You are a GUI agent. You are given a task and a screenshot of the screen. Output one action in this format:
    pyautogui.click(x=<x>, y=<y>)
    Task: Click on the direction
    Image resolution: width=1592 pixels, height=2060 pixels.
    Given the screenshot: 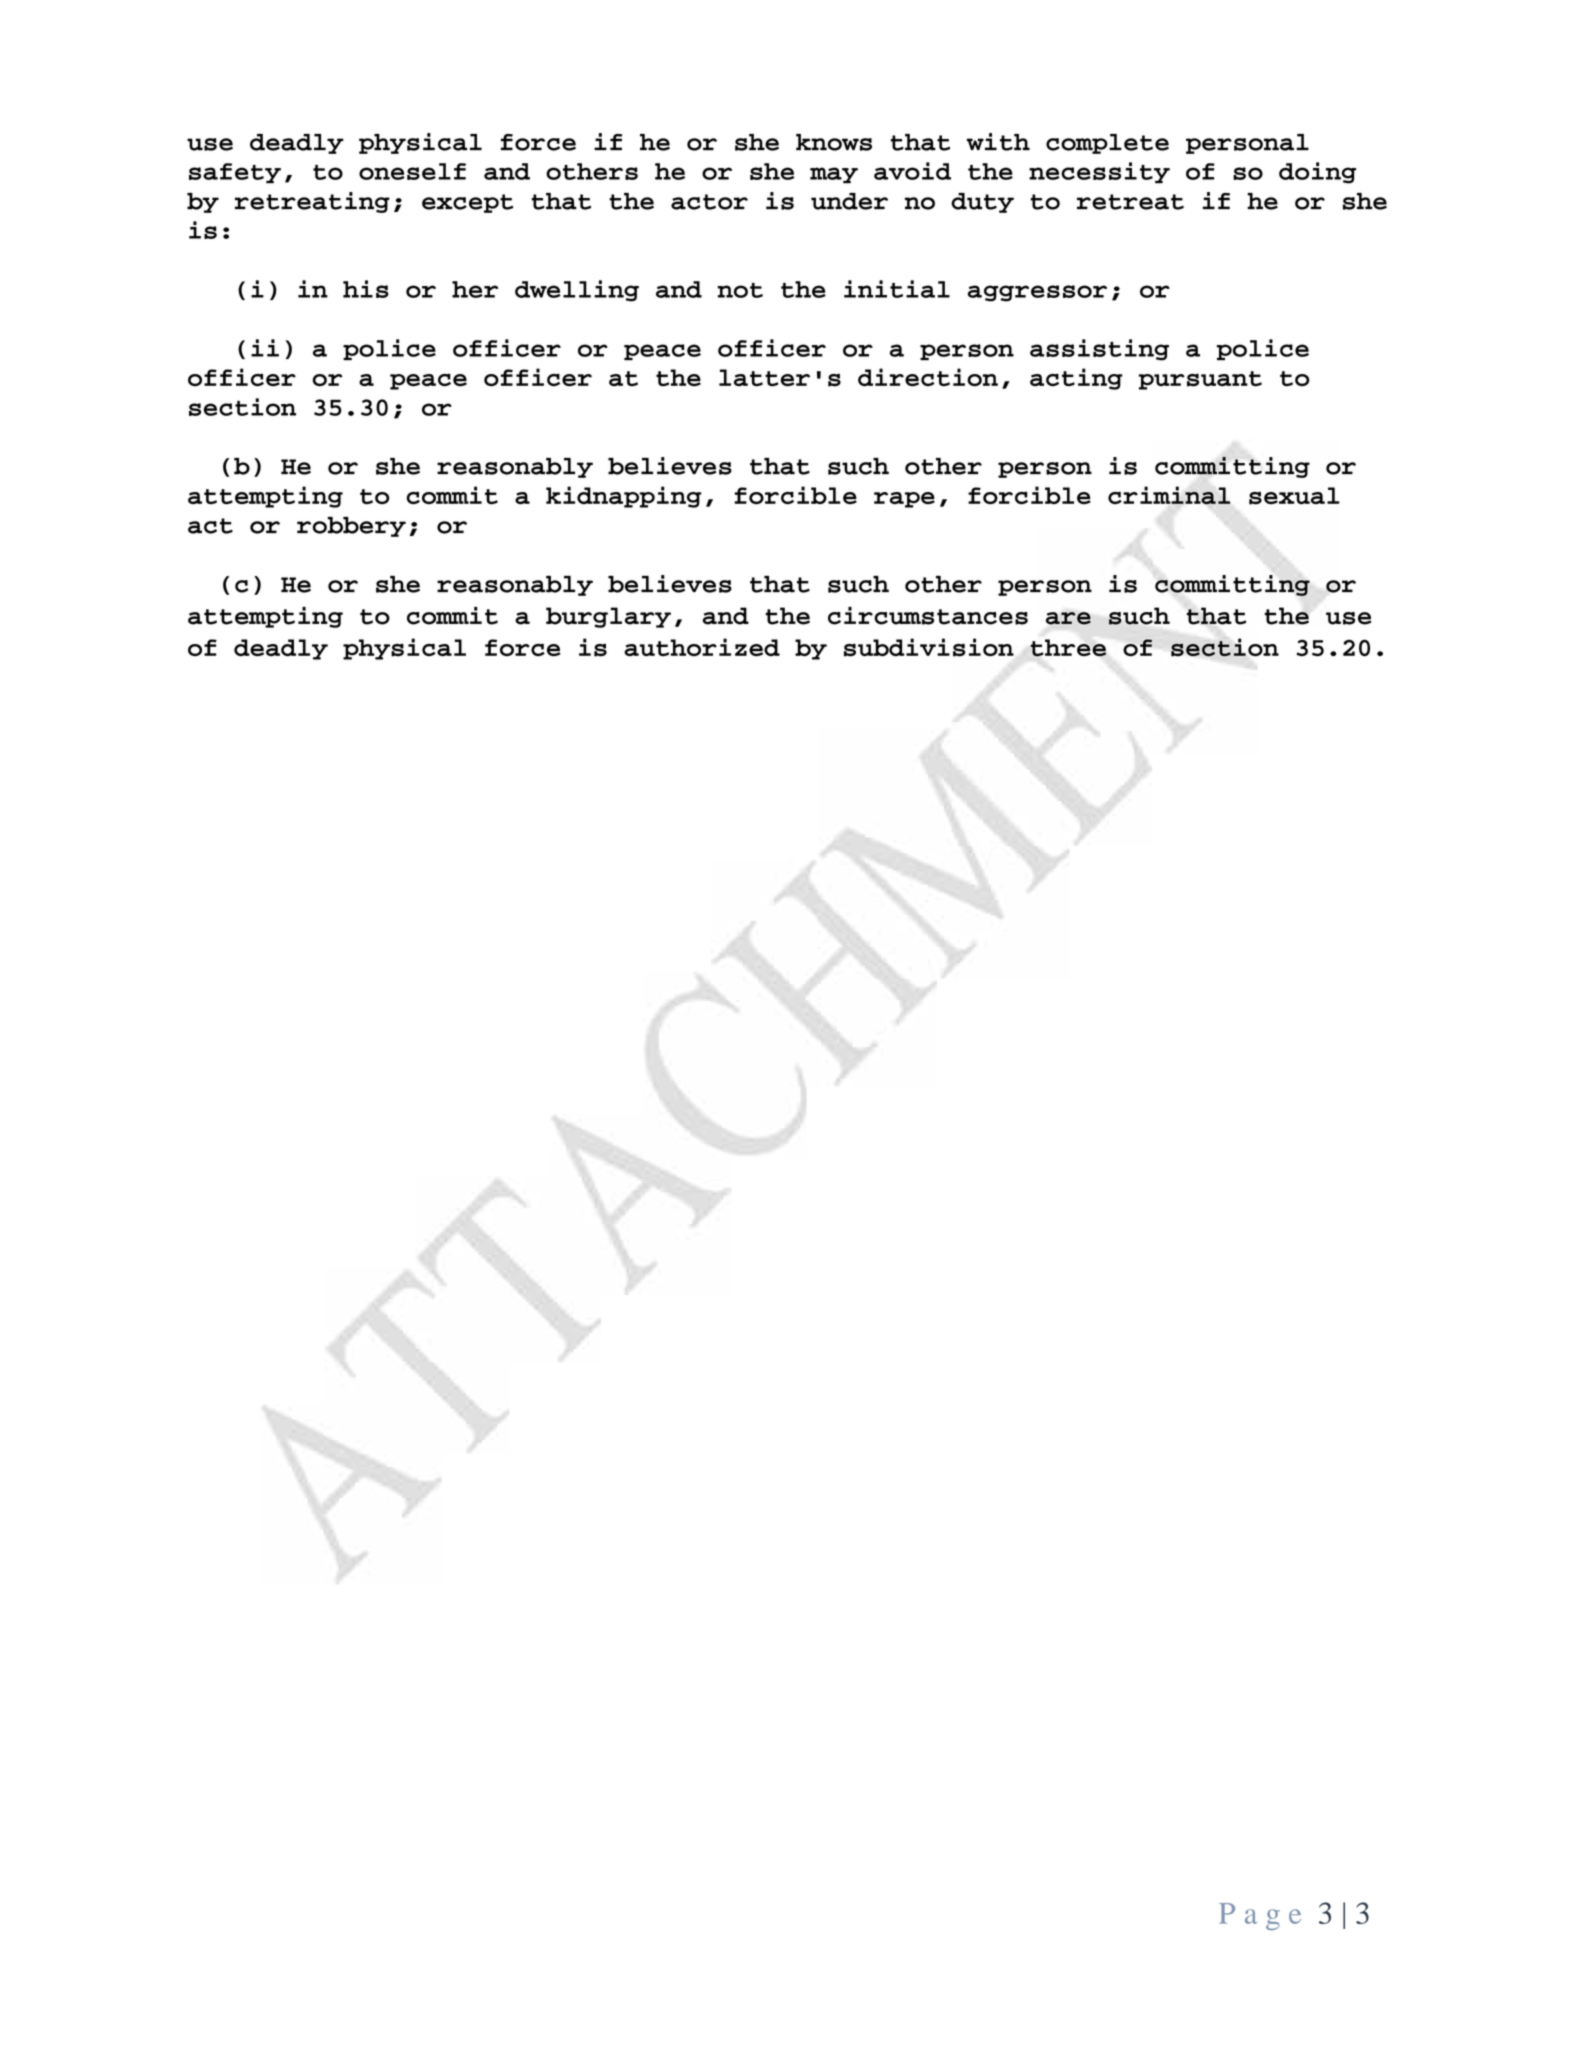 What is the action you would take?
    pyautogui.click(x=928, y=377)
